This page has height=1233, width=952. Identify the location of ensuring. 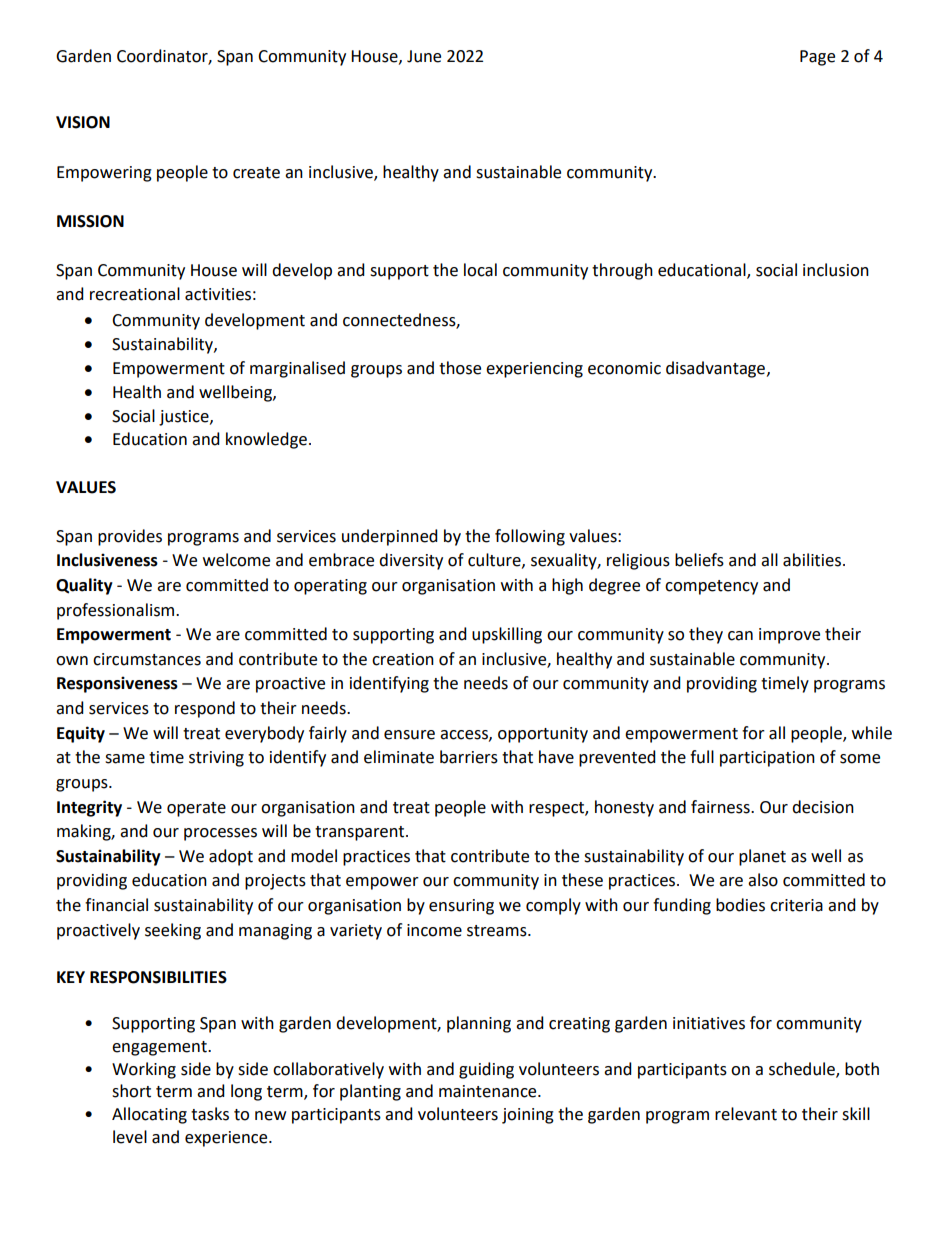
(461, 907).
